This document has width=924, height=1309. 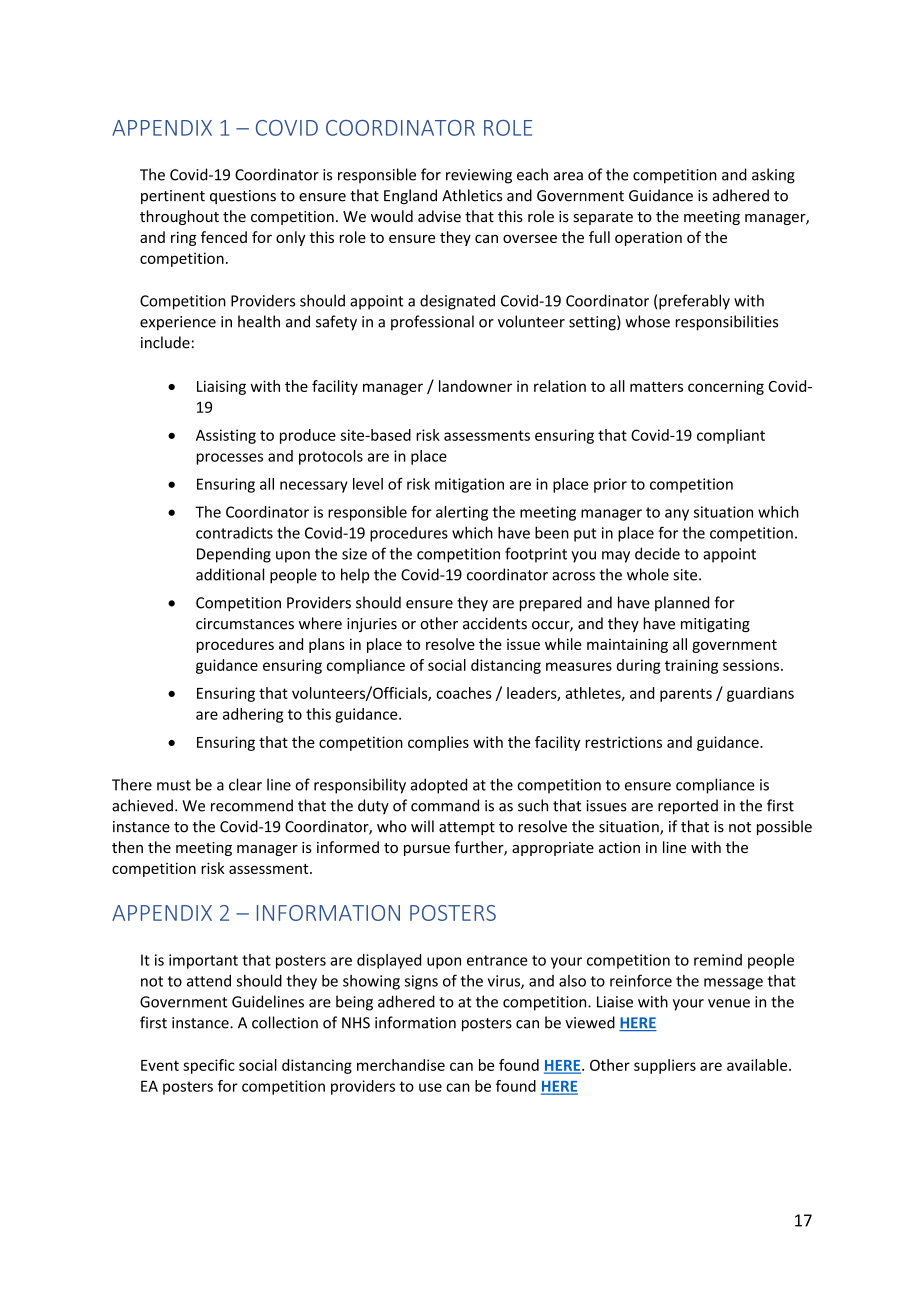 I want to click on asking, so click(x=773, y=176).
